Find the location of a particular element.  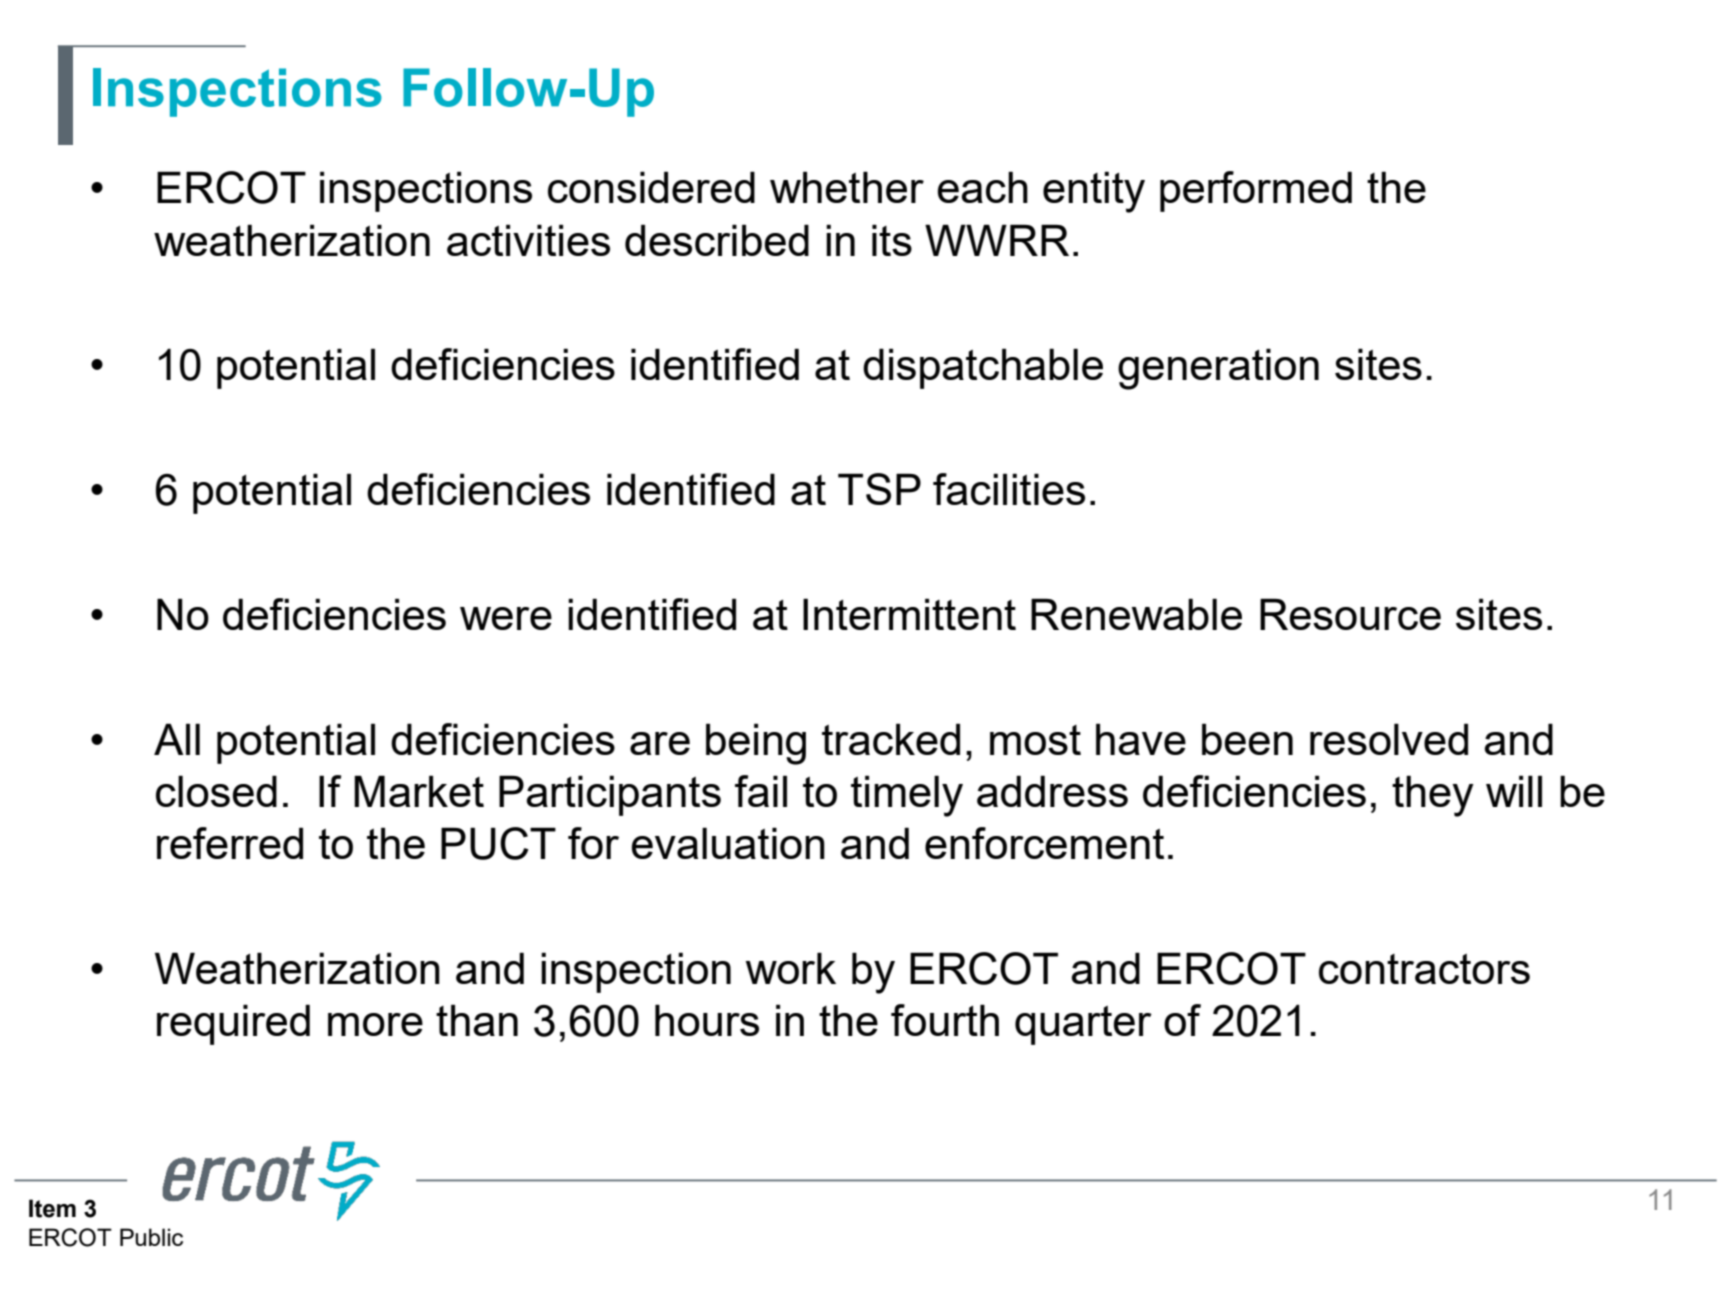

performed is located at coordinates (1256, 191).
